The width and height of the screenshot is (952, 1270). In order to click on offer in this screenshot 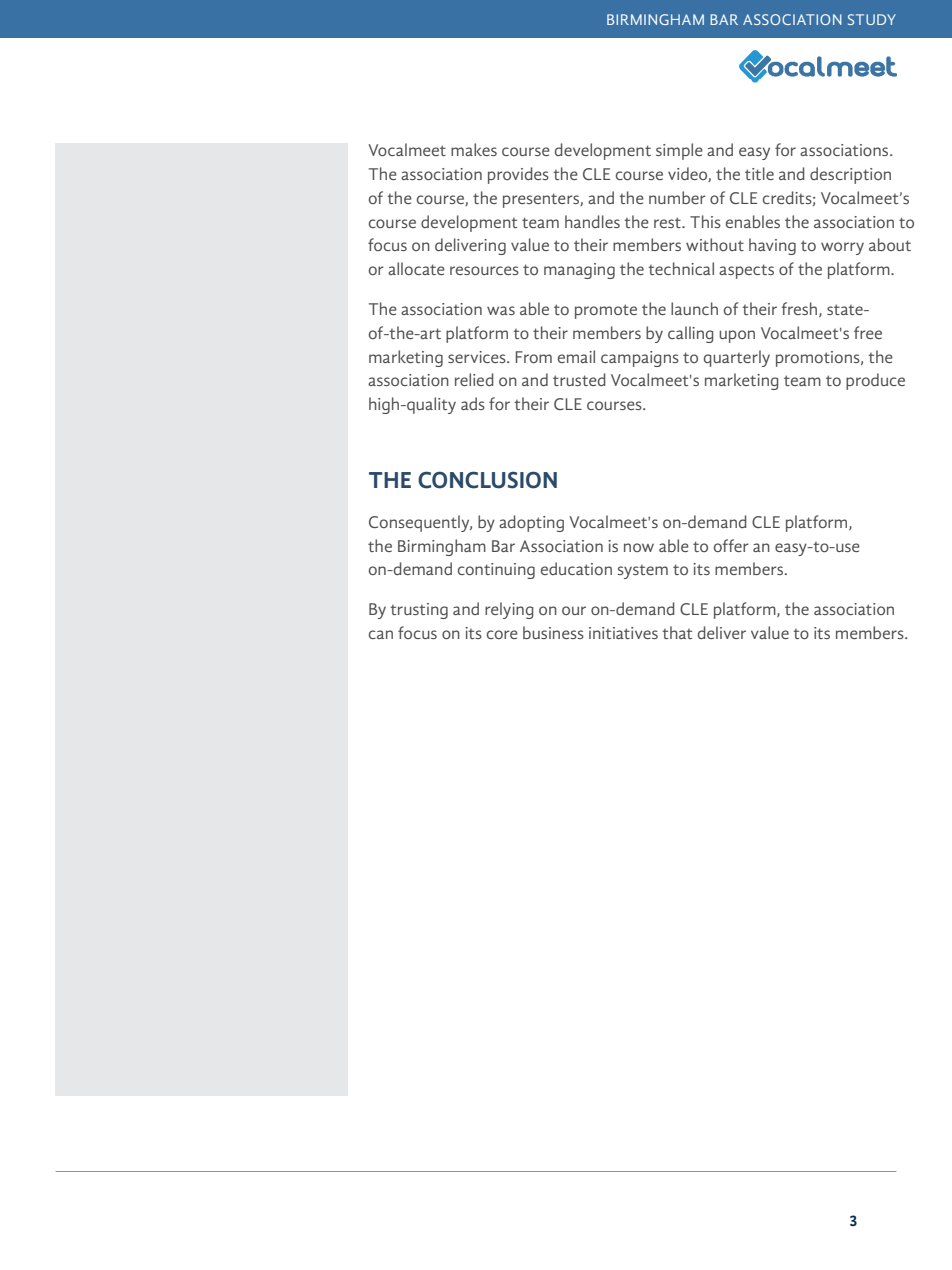, I will do `click(731, 545)`.
